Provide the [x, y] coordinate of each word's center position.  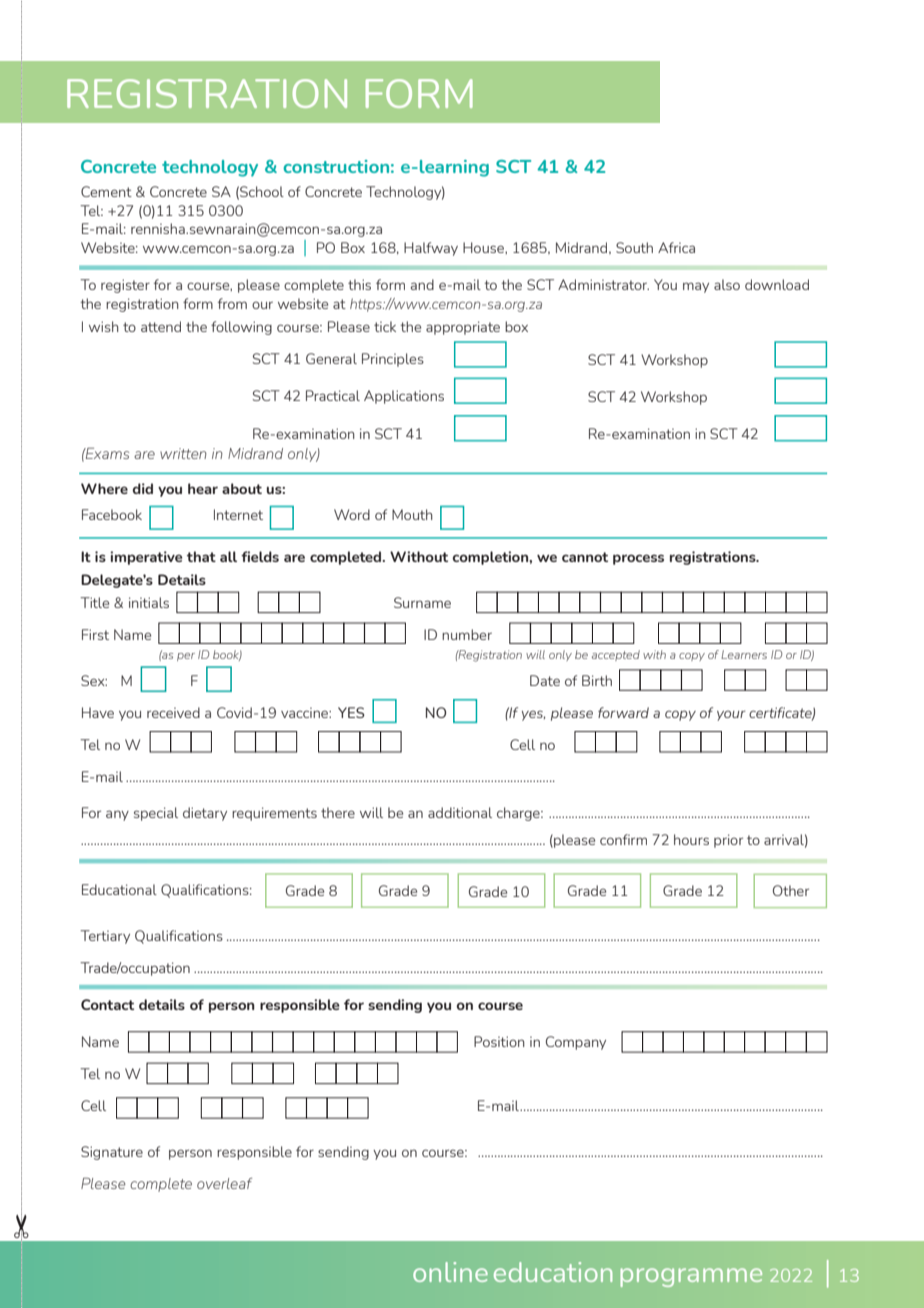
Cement [106, 191]
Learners [744, 654]
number [467, 634]
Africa [676, 247]
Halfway [431, 249]
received [173, 712]
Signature [112, 1153]
